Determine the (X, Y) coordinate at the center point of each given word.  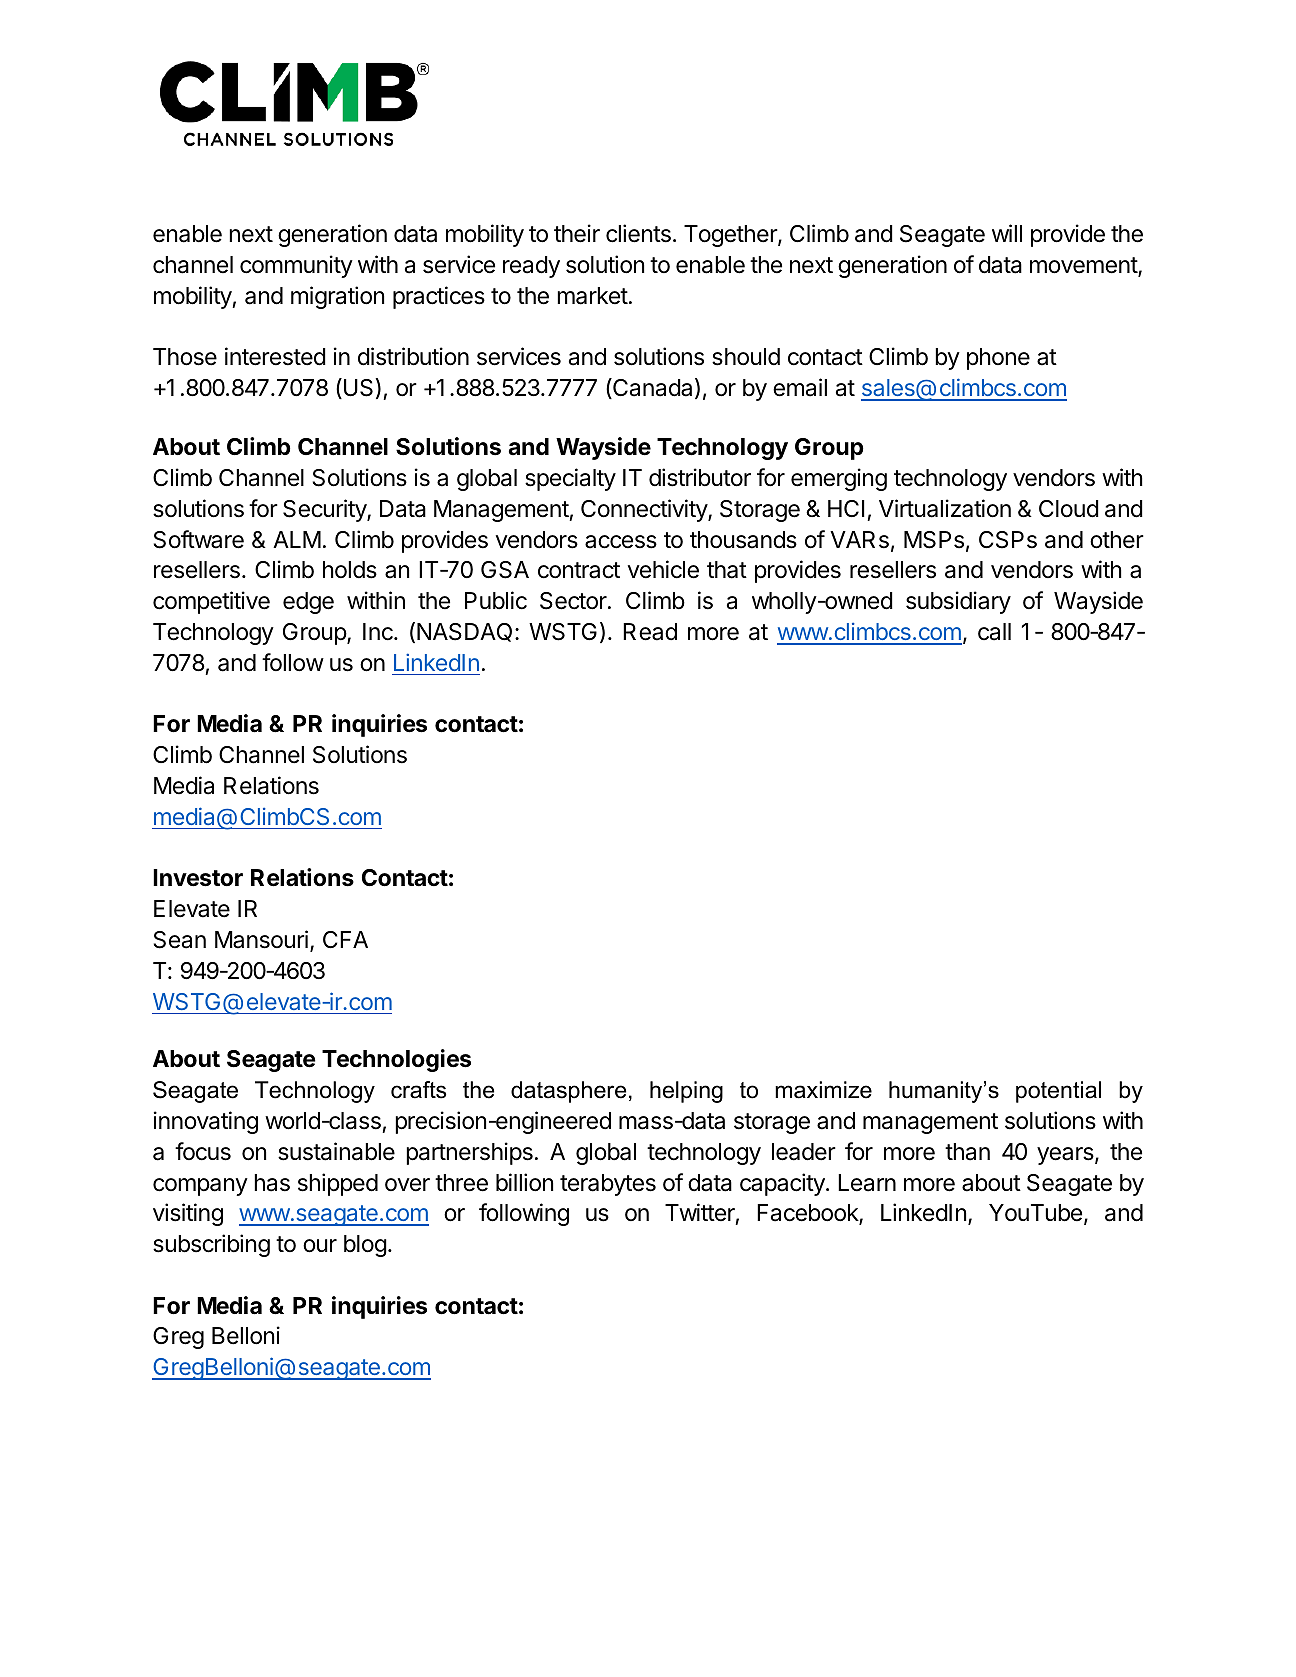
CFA (345, 939)
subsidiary (958, 602)
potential (1058, 1092)
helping (686, 1092)
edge (308, 603)
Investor (198, 878)
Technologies (396, 1060)
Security (325, 510)
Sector (574, 601)
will (1007, 233)
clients (638, 233)
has (272, 1183)
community (296, 266)
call (994, 632)
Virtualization (945, 508)
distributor (700, 477)
